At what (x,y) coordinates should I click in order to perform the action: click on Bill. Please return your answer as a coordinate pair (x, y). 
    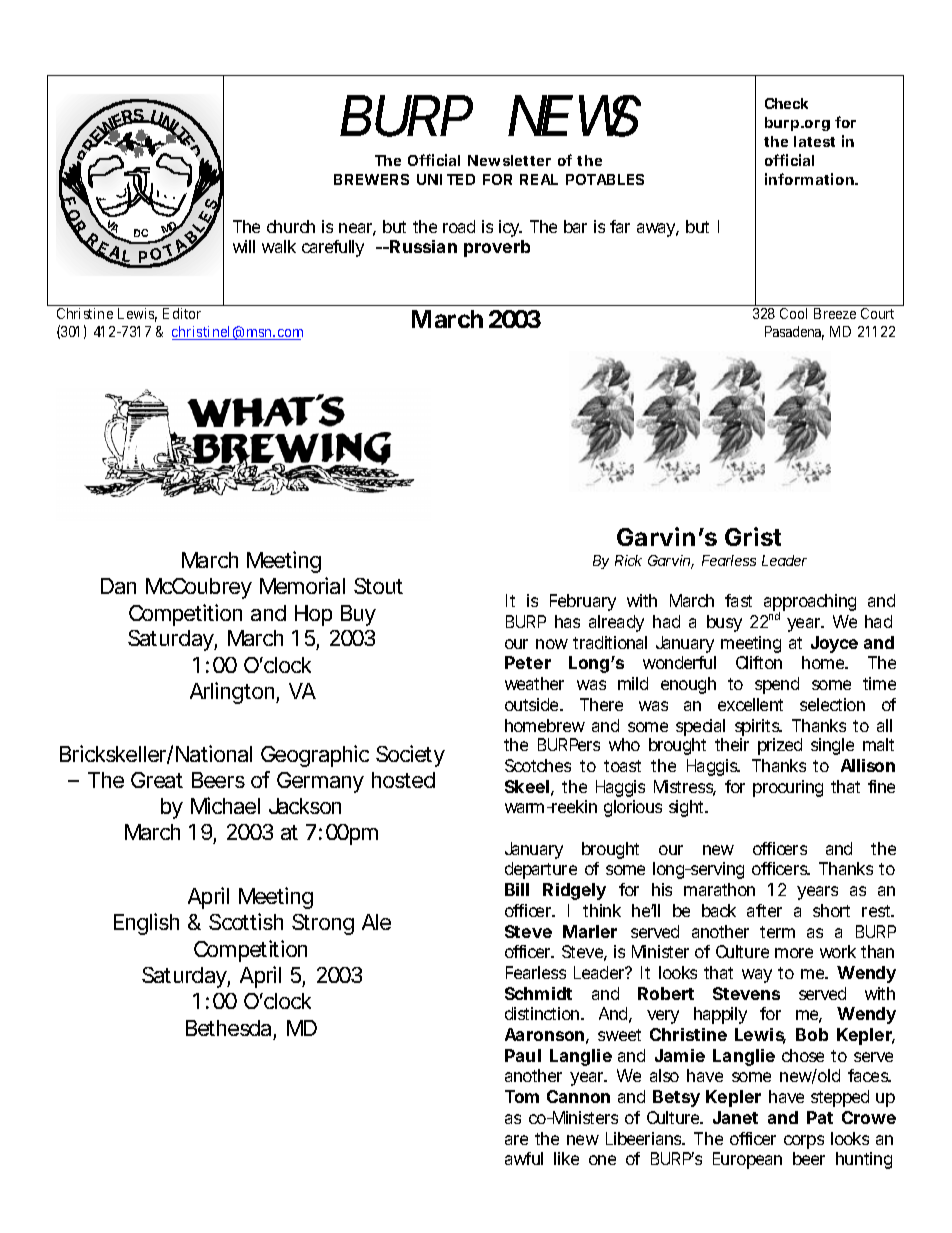
    Looking at the image, I should click on (517, 889).
